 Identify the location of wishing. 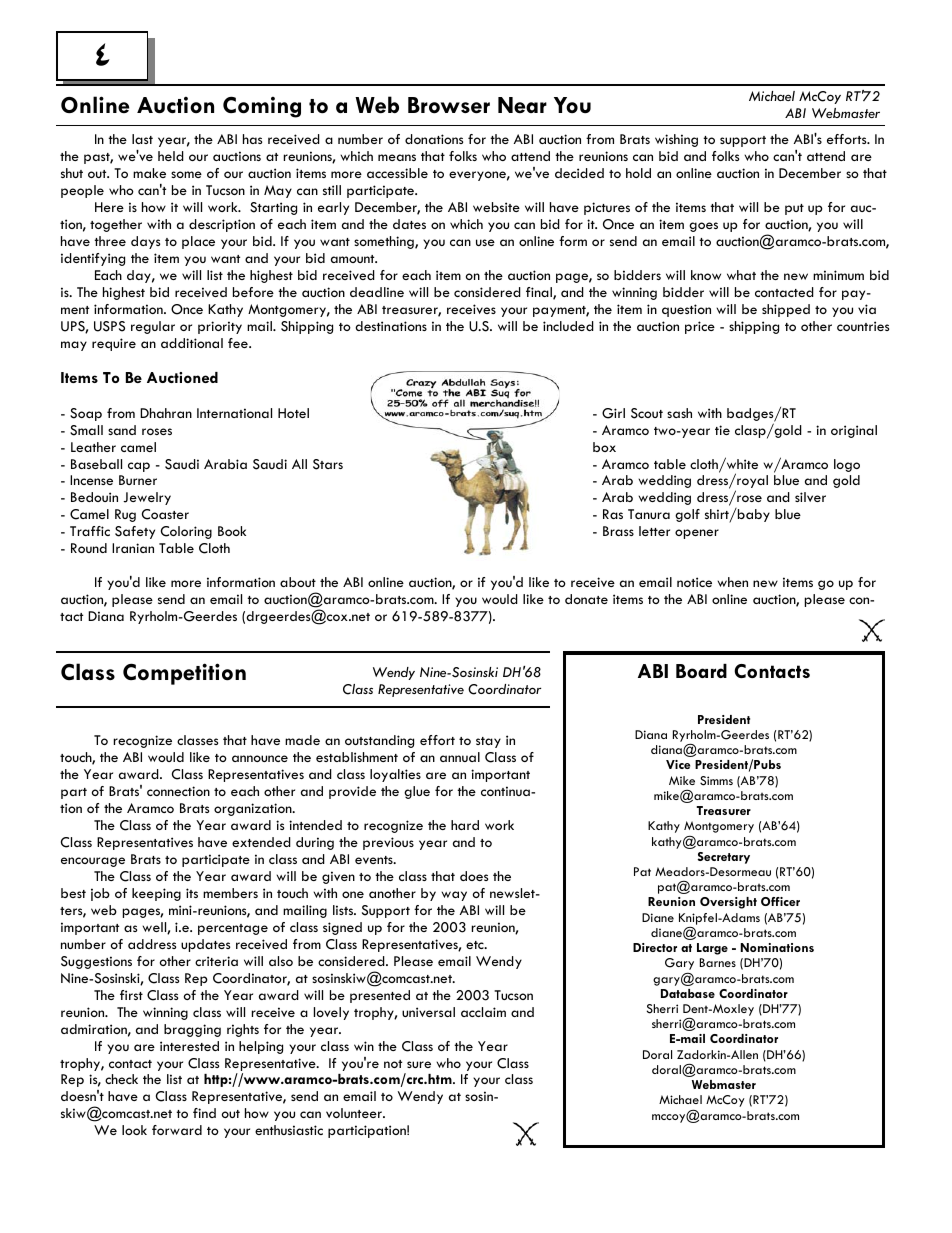
(676, 140).
